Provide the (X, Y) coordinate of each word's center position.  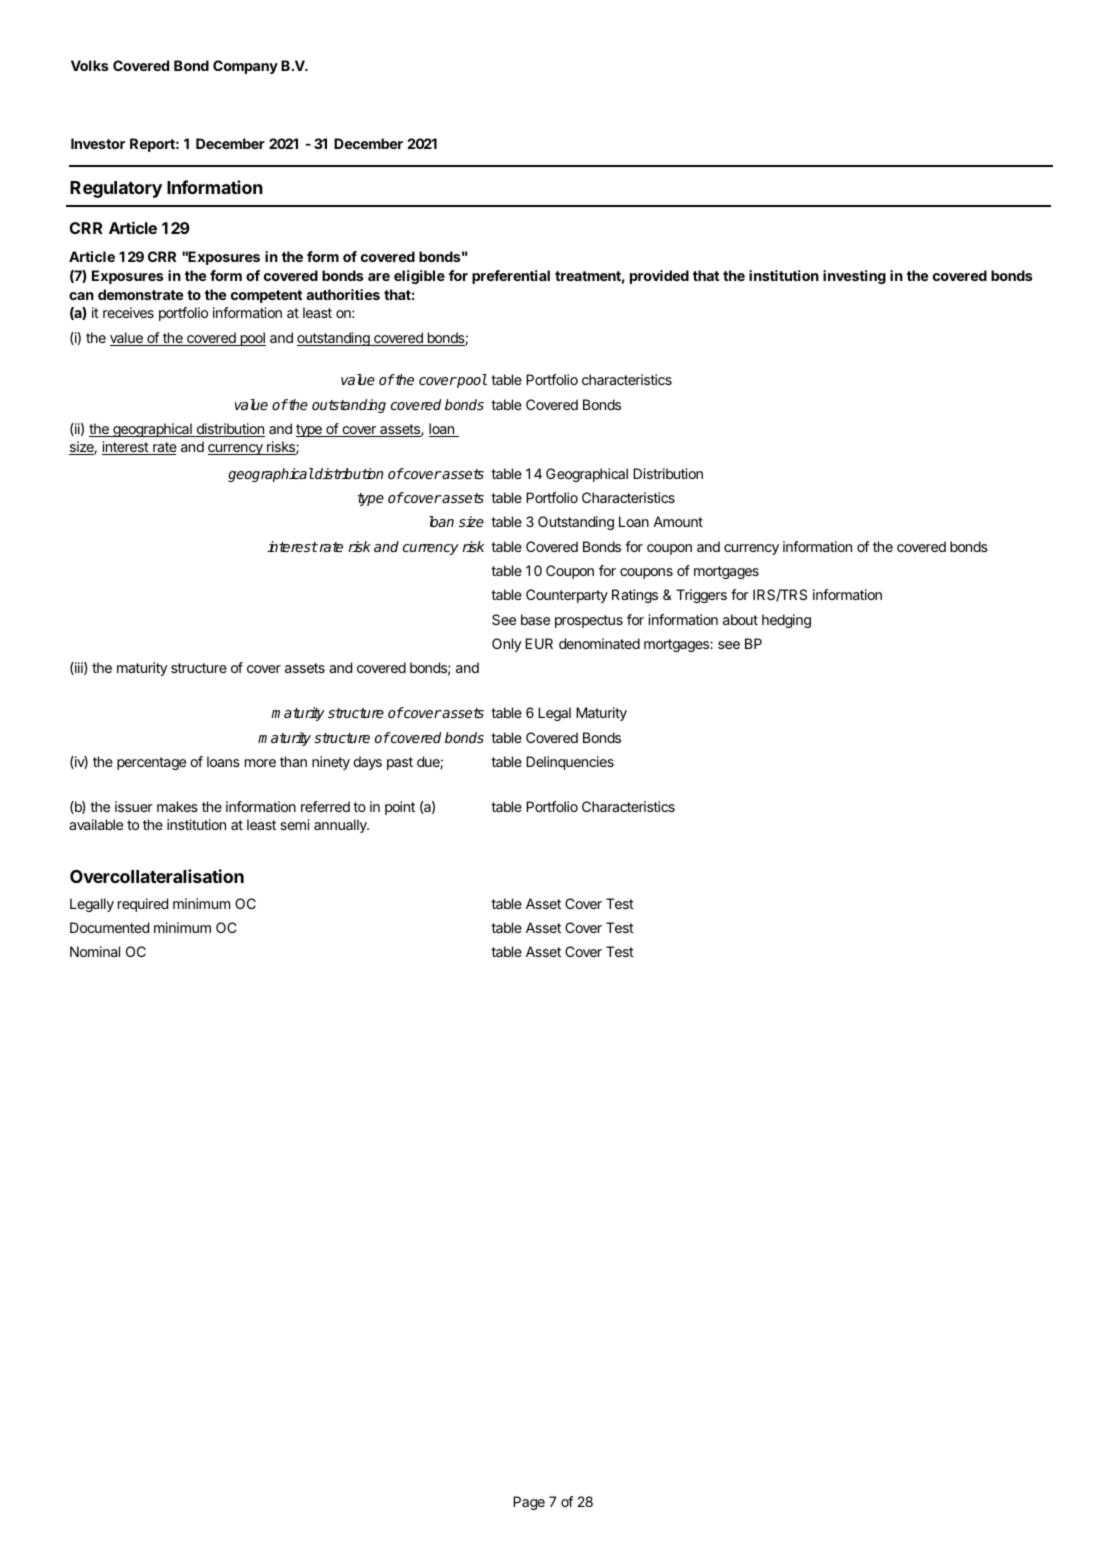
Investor (98, 143)
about (740, 619)
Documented (109, 927)
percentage (151, 763)
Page (529, 1503)
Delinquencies (570, 763)
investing (854, 277)
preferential (511, 277)
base (535, 619)
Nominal (95, 951)
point (400, 808)
